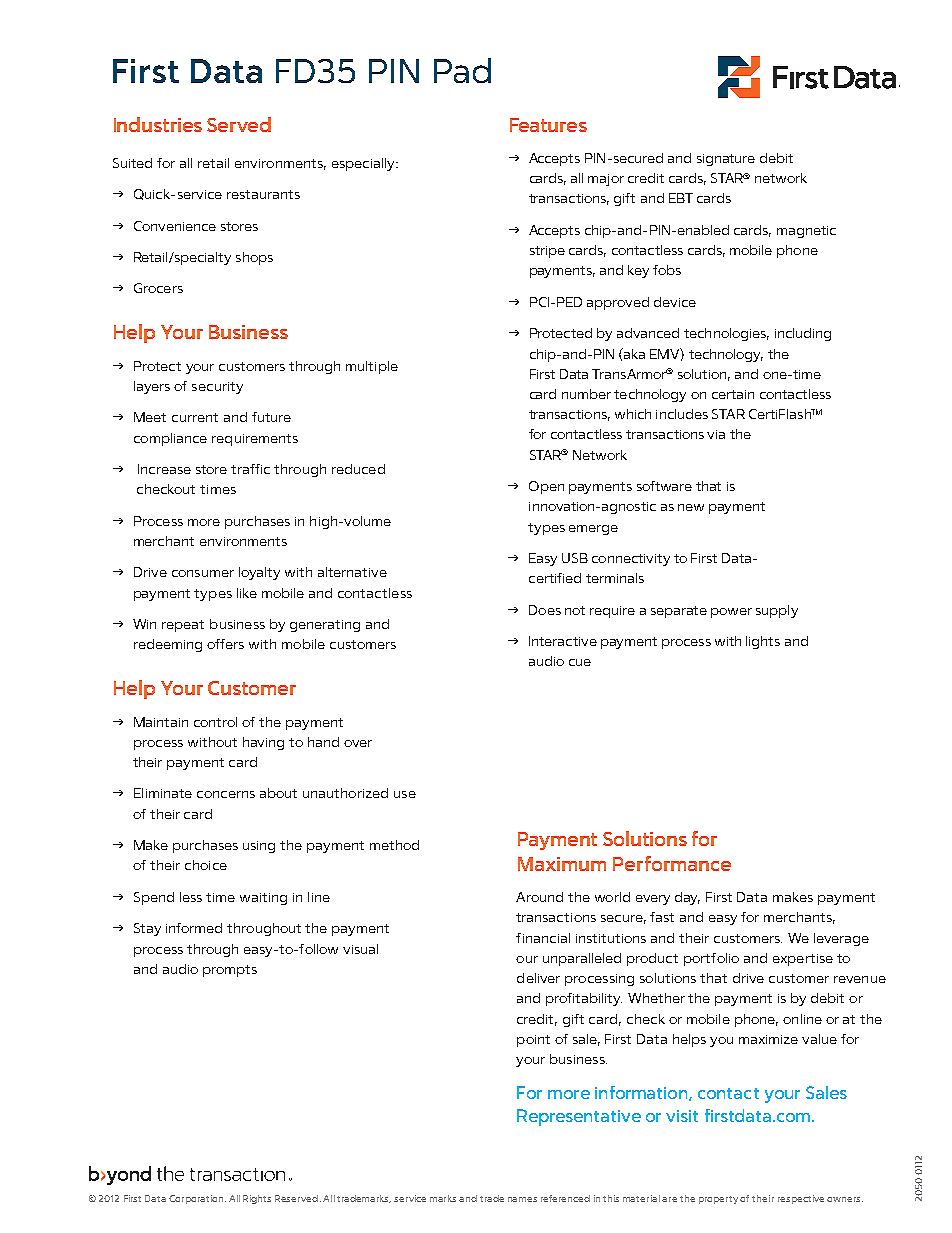 Image resolution: width=952 pixels, height=1233 pixels. I want to click on respective, so click(801, 1199).
